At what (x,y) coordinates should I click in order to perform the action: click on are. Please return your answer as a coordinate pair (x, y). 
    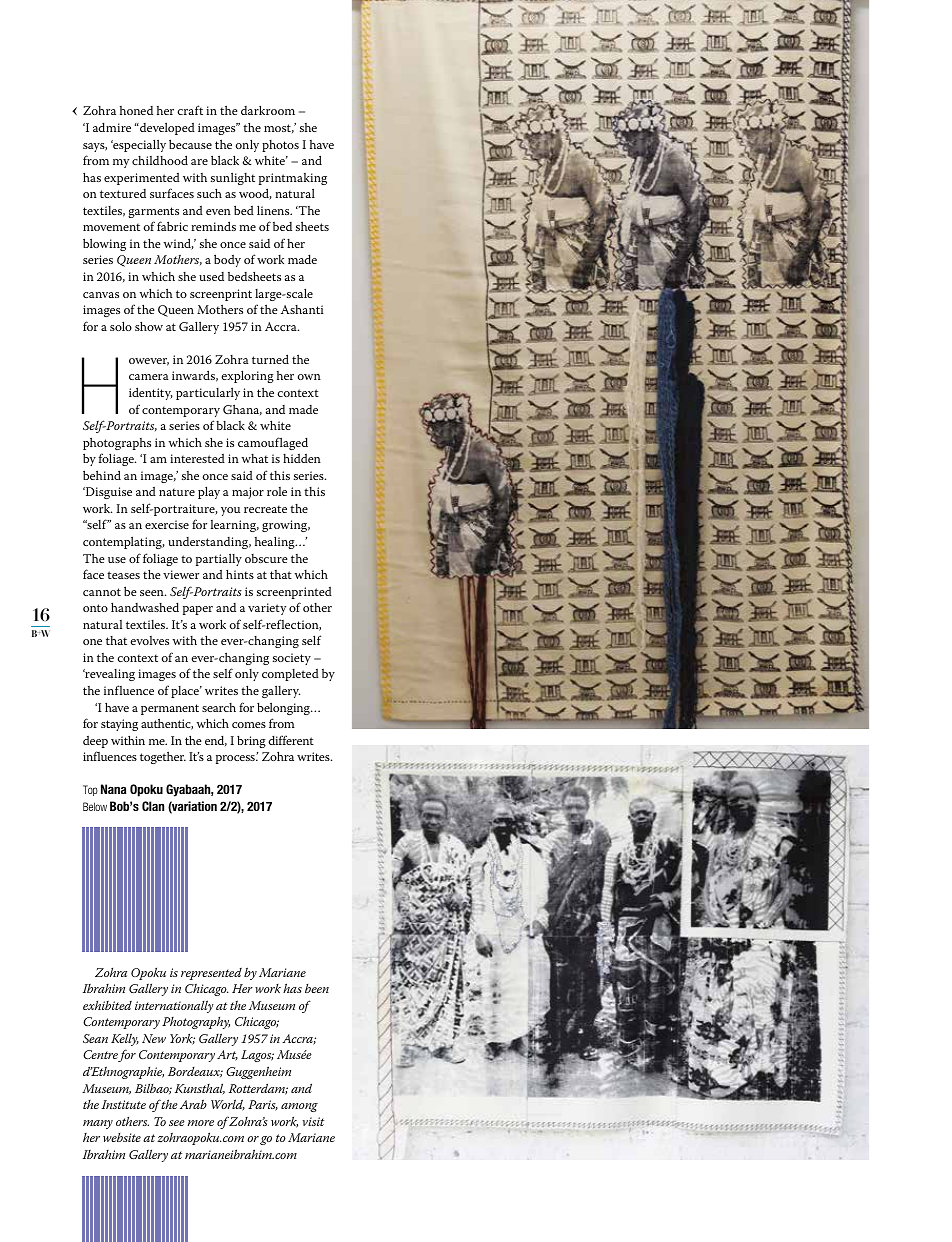
    Looking at the image, I should click on (199, 162).
